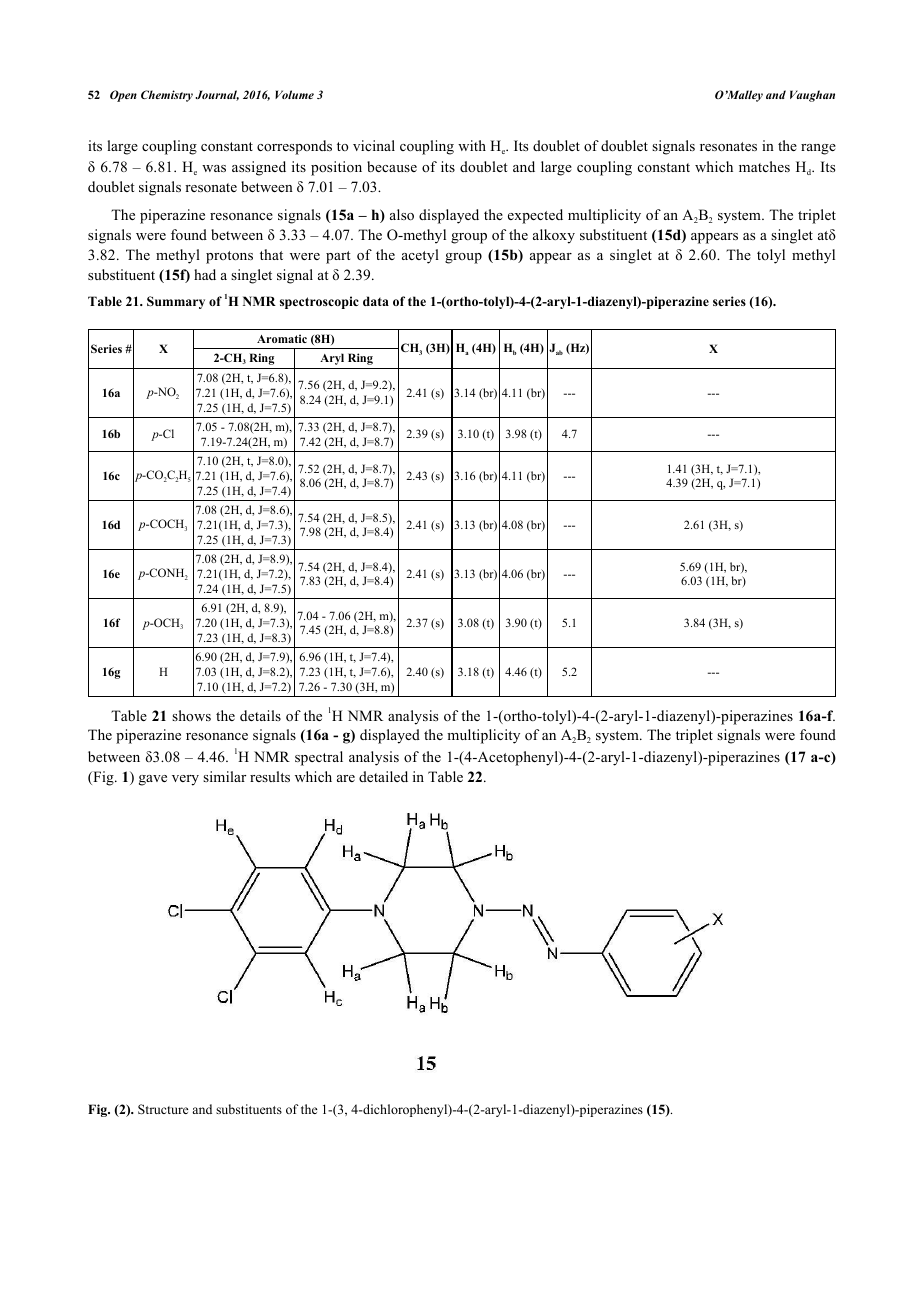  I want to click on very, so click(185, 780).
